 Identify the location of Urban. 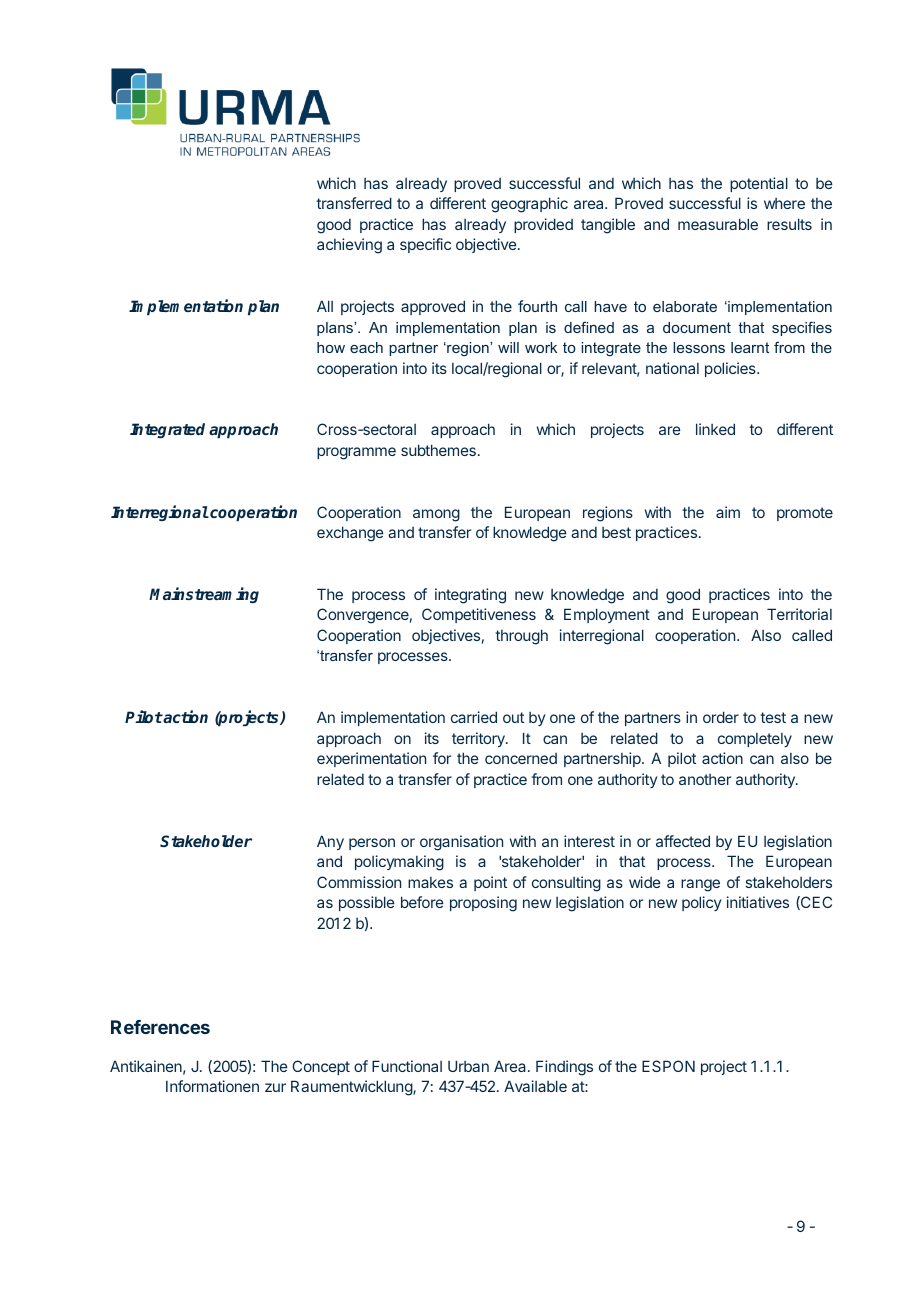
(468, 1066).
